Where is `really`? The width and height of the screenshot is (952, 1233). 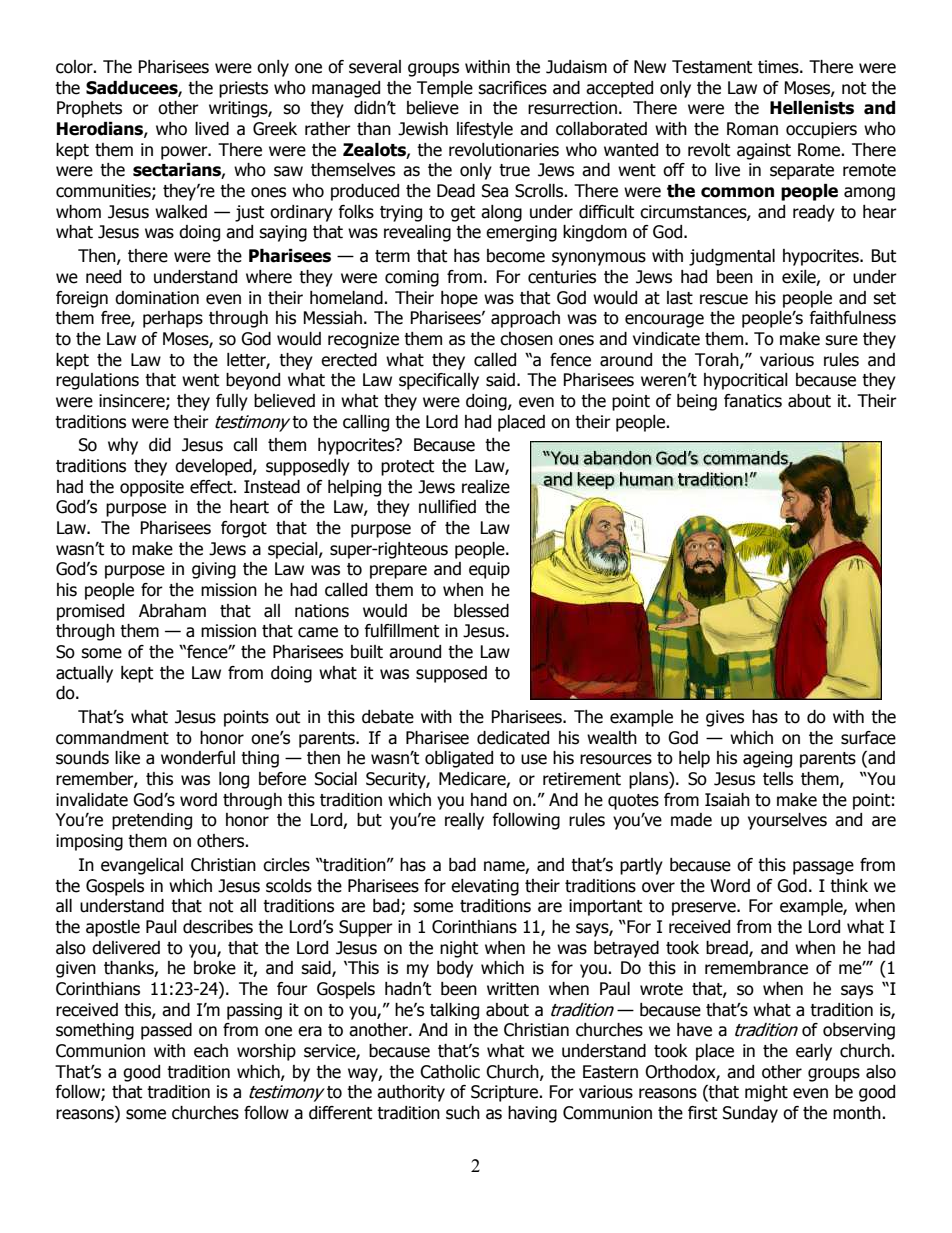 really is located at coordinates (464, 821).
